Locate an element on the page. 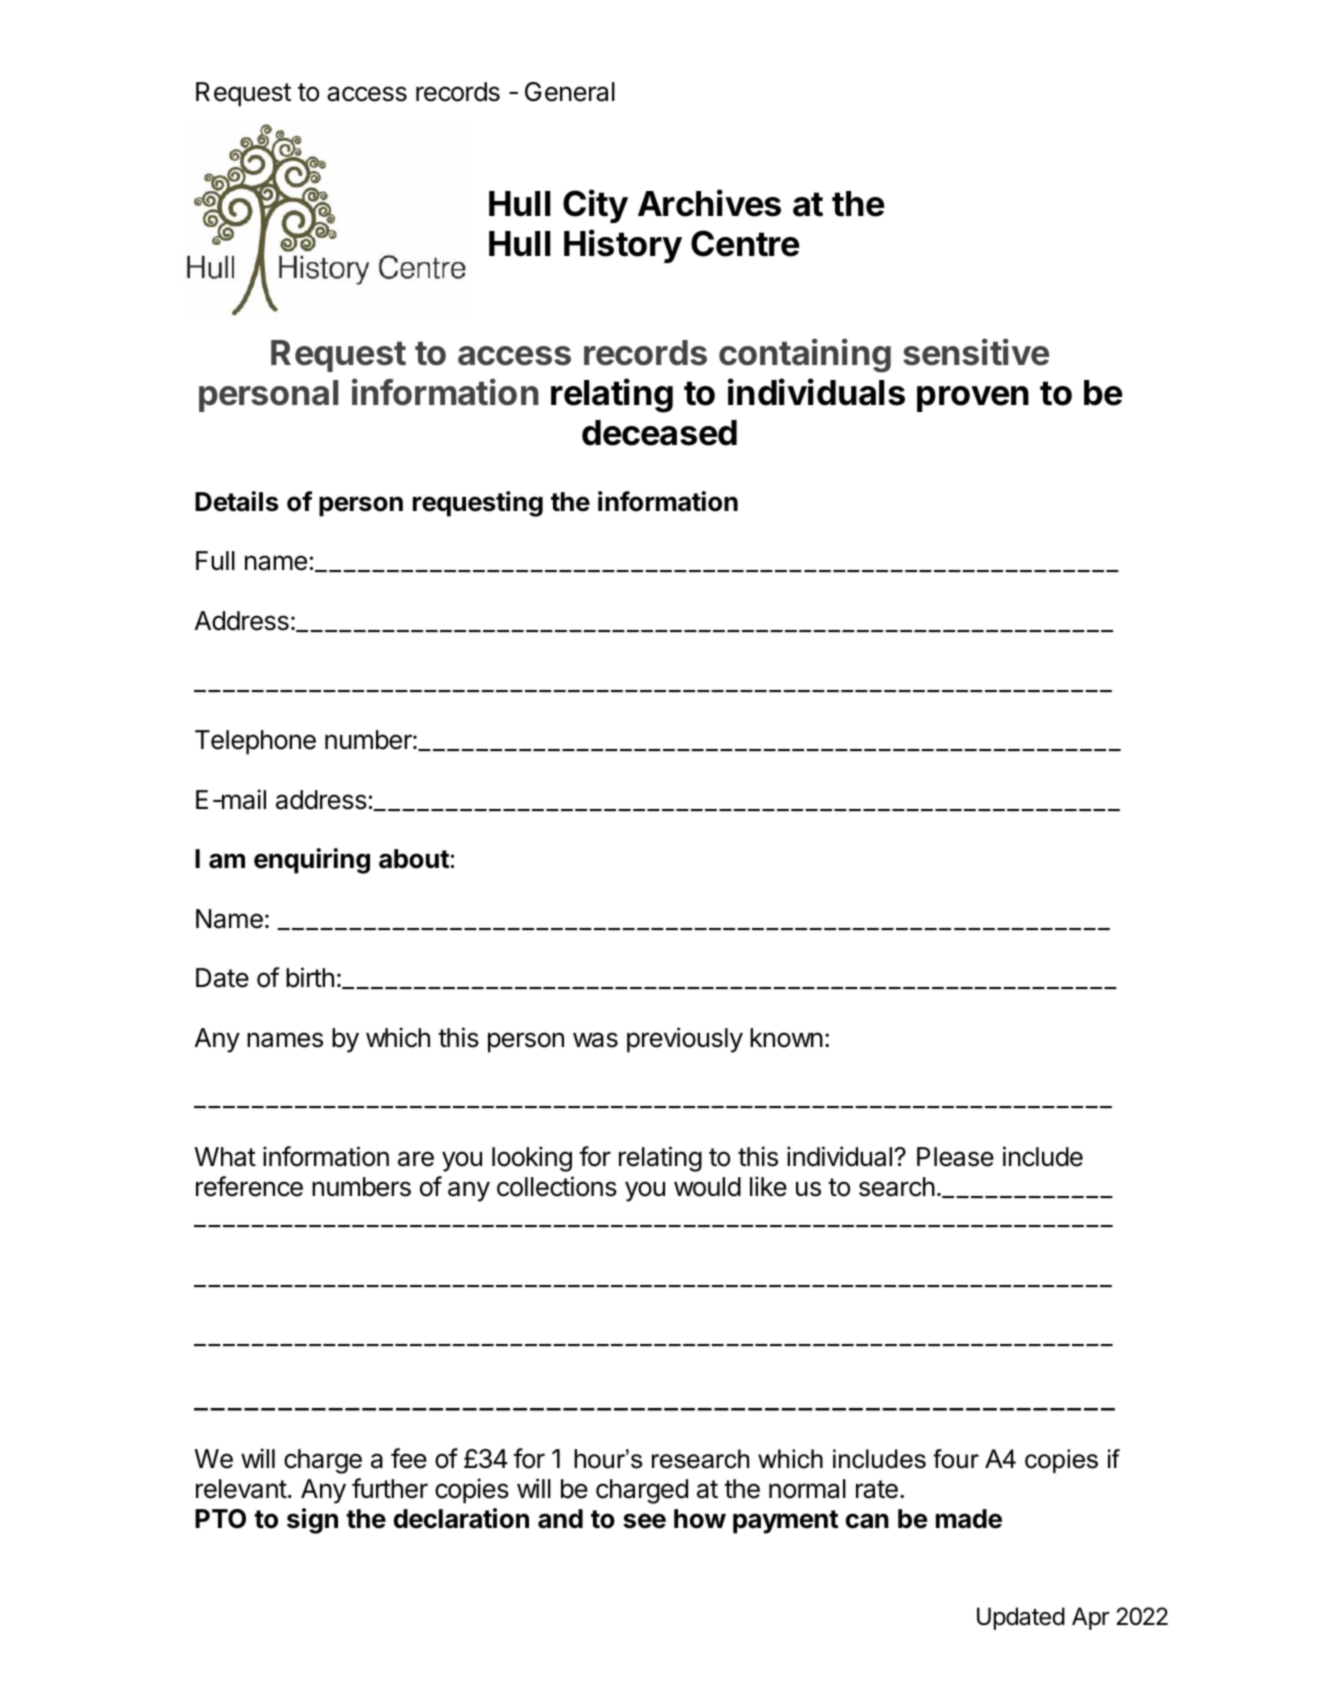 This page has width=1320, height=1708. General is located at coordinates (570, 92).
